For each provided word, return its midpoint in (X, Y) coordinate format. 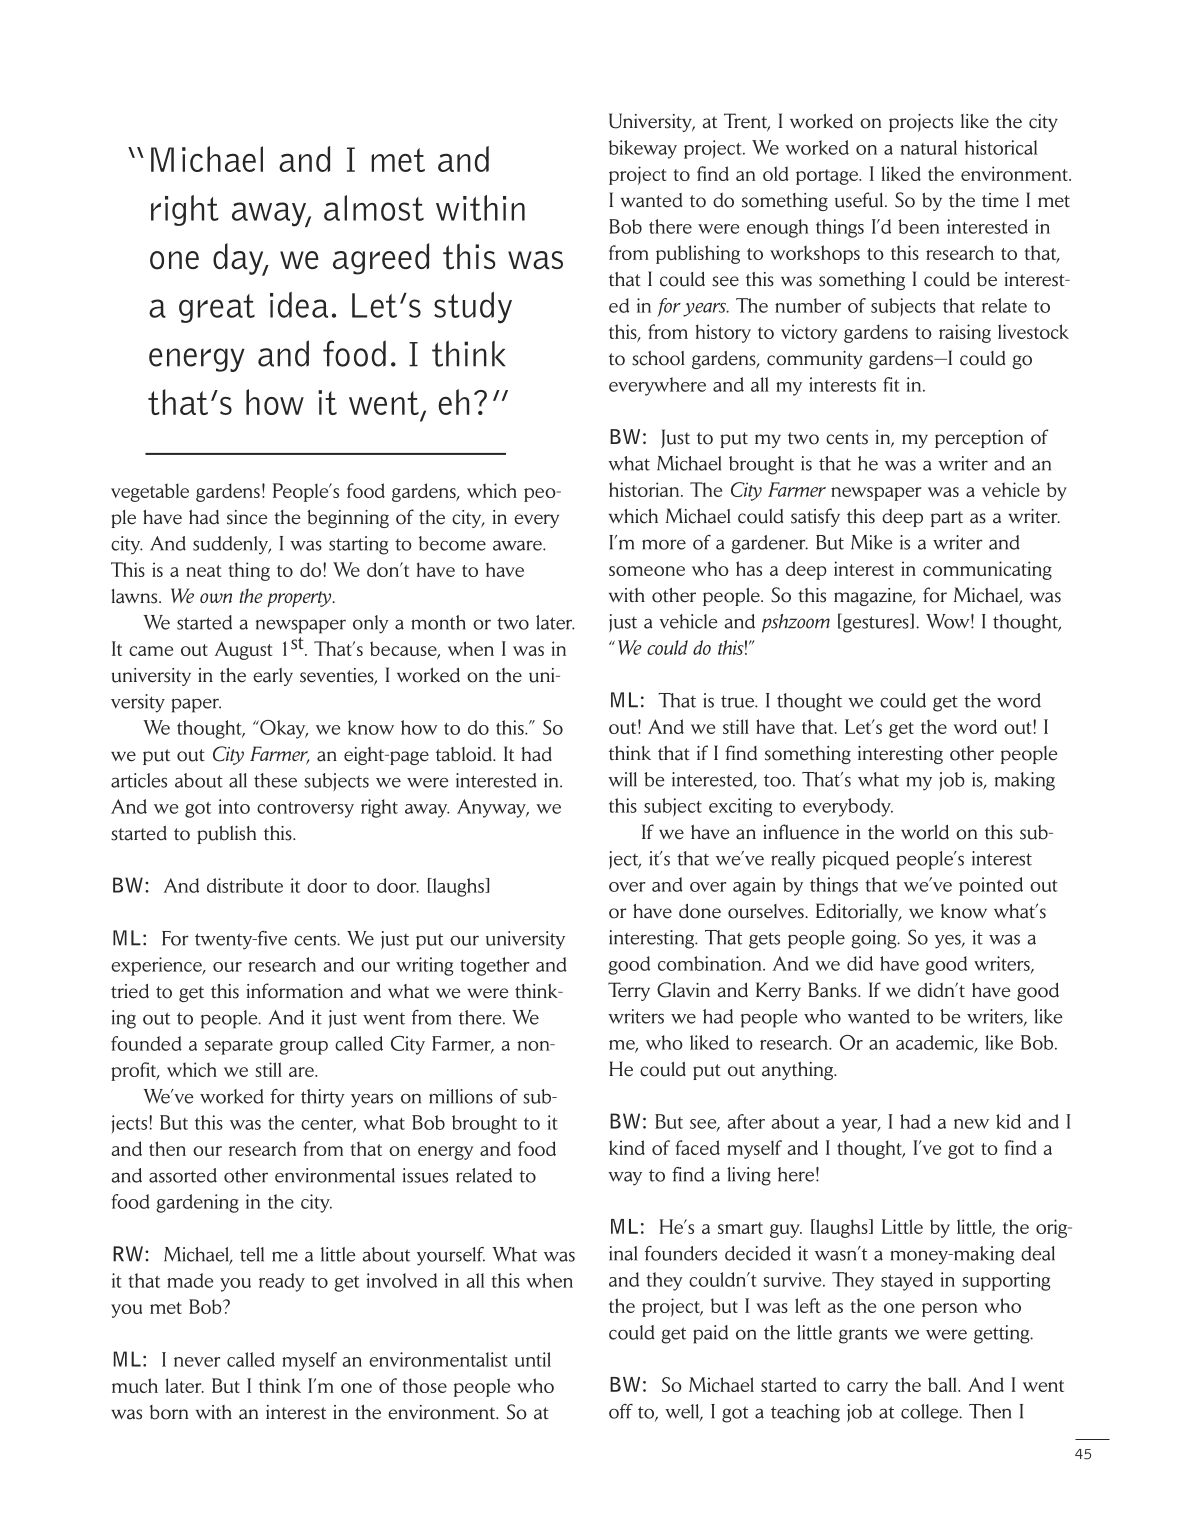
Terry (629, 991)
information (295, 991)
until (533, 1359)
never (197, 1362)
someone (647, 571)
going (875, 939)
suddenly (232, 545)
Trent (747, 122)
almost (374, 208)
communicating (987, 570)
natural (929, 147)
